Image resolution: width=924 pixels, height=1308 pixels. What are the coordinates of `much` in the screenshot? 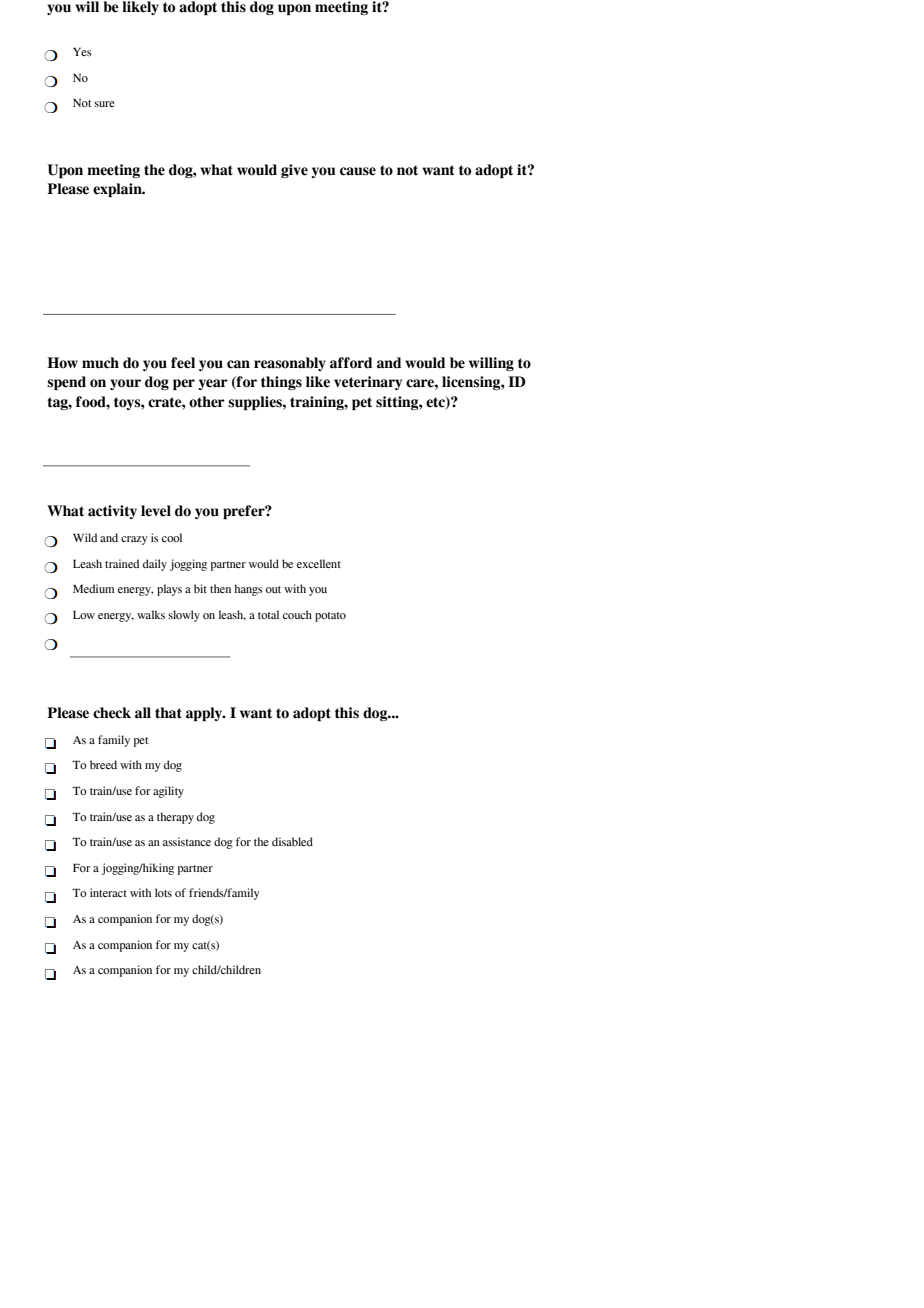 It's located at (100, 363).
